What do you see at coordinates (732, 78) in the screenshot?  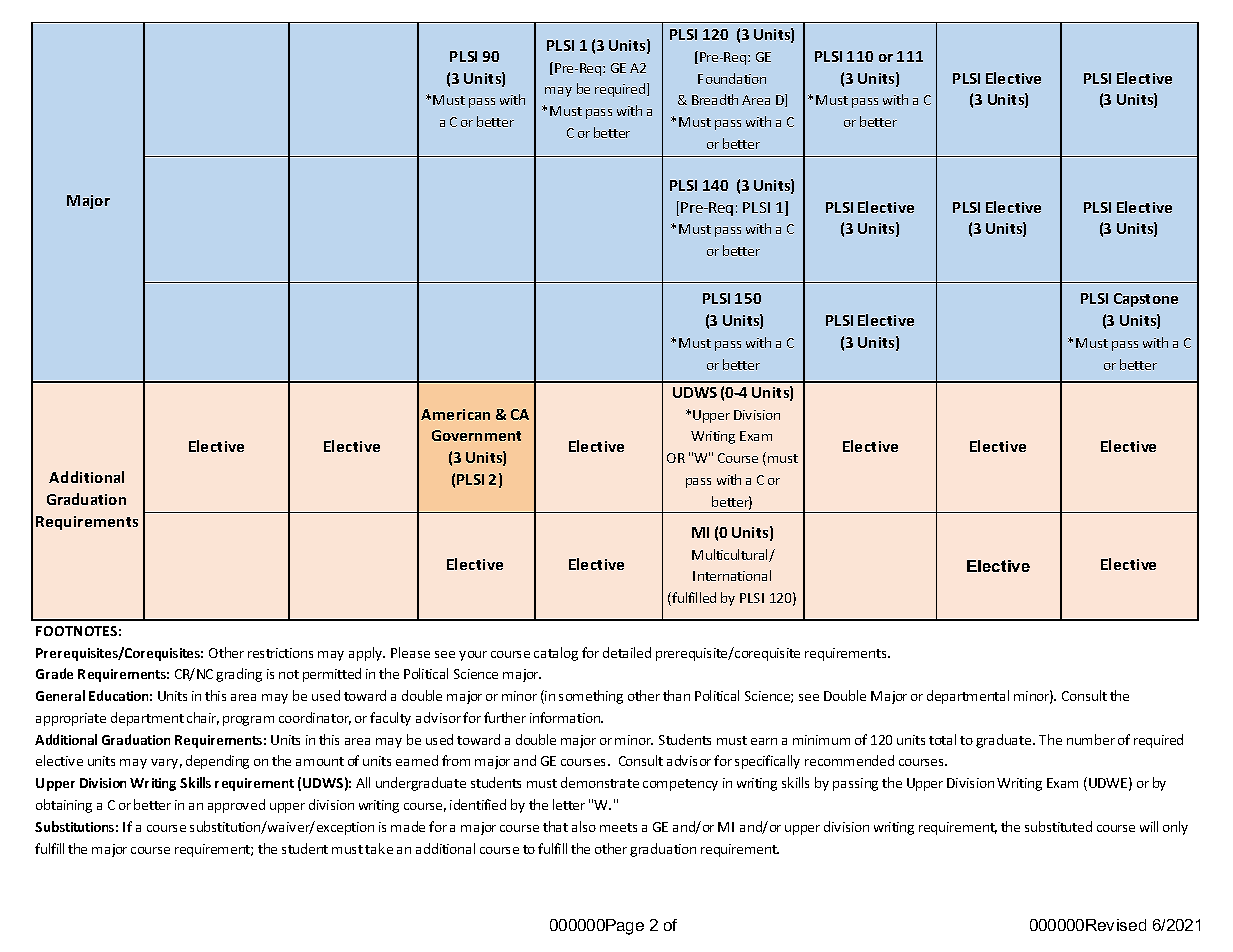 I see `Foundation` at bounding box center [732, 78].
